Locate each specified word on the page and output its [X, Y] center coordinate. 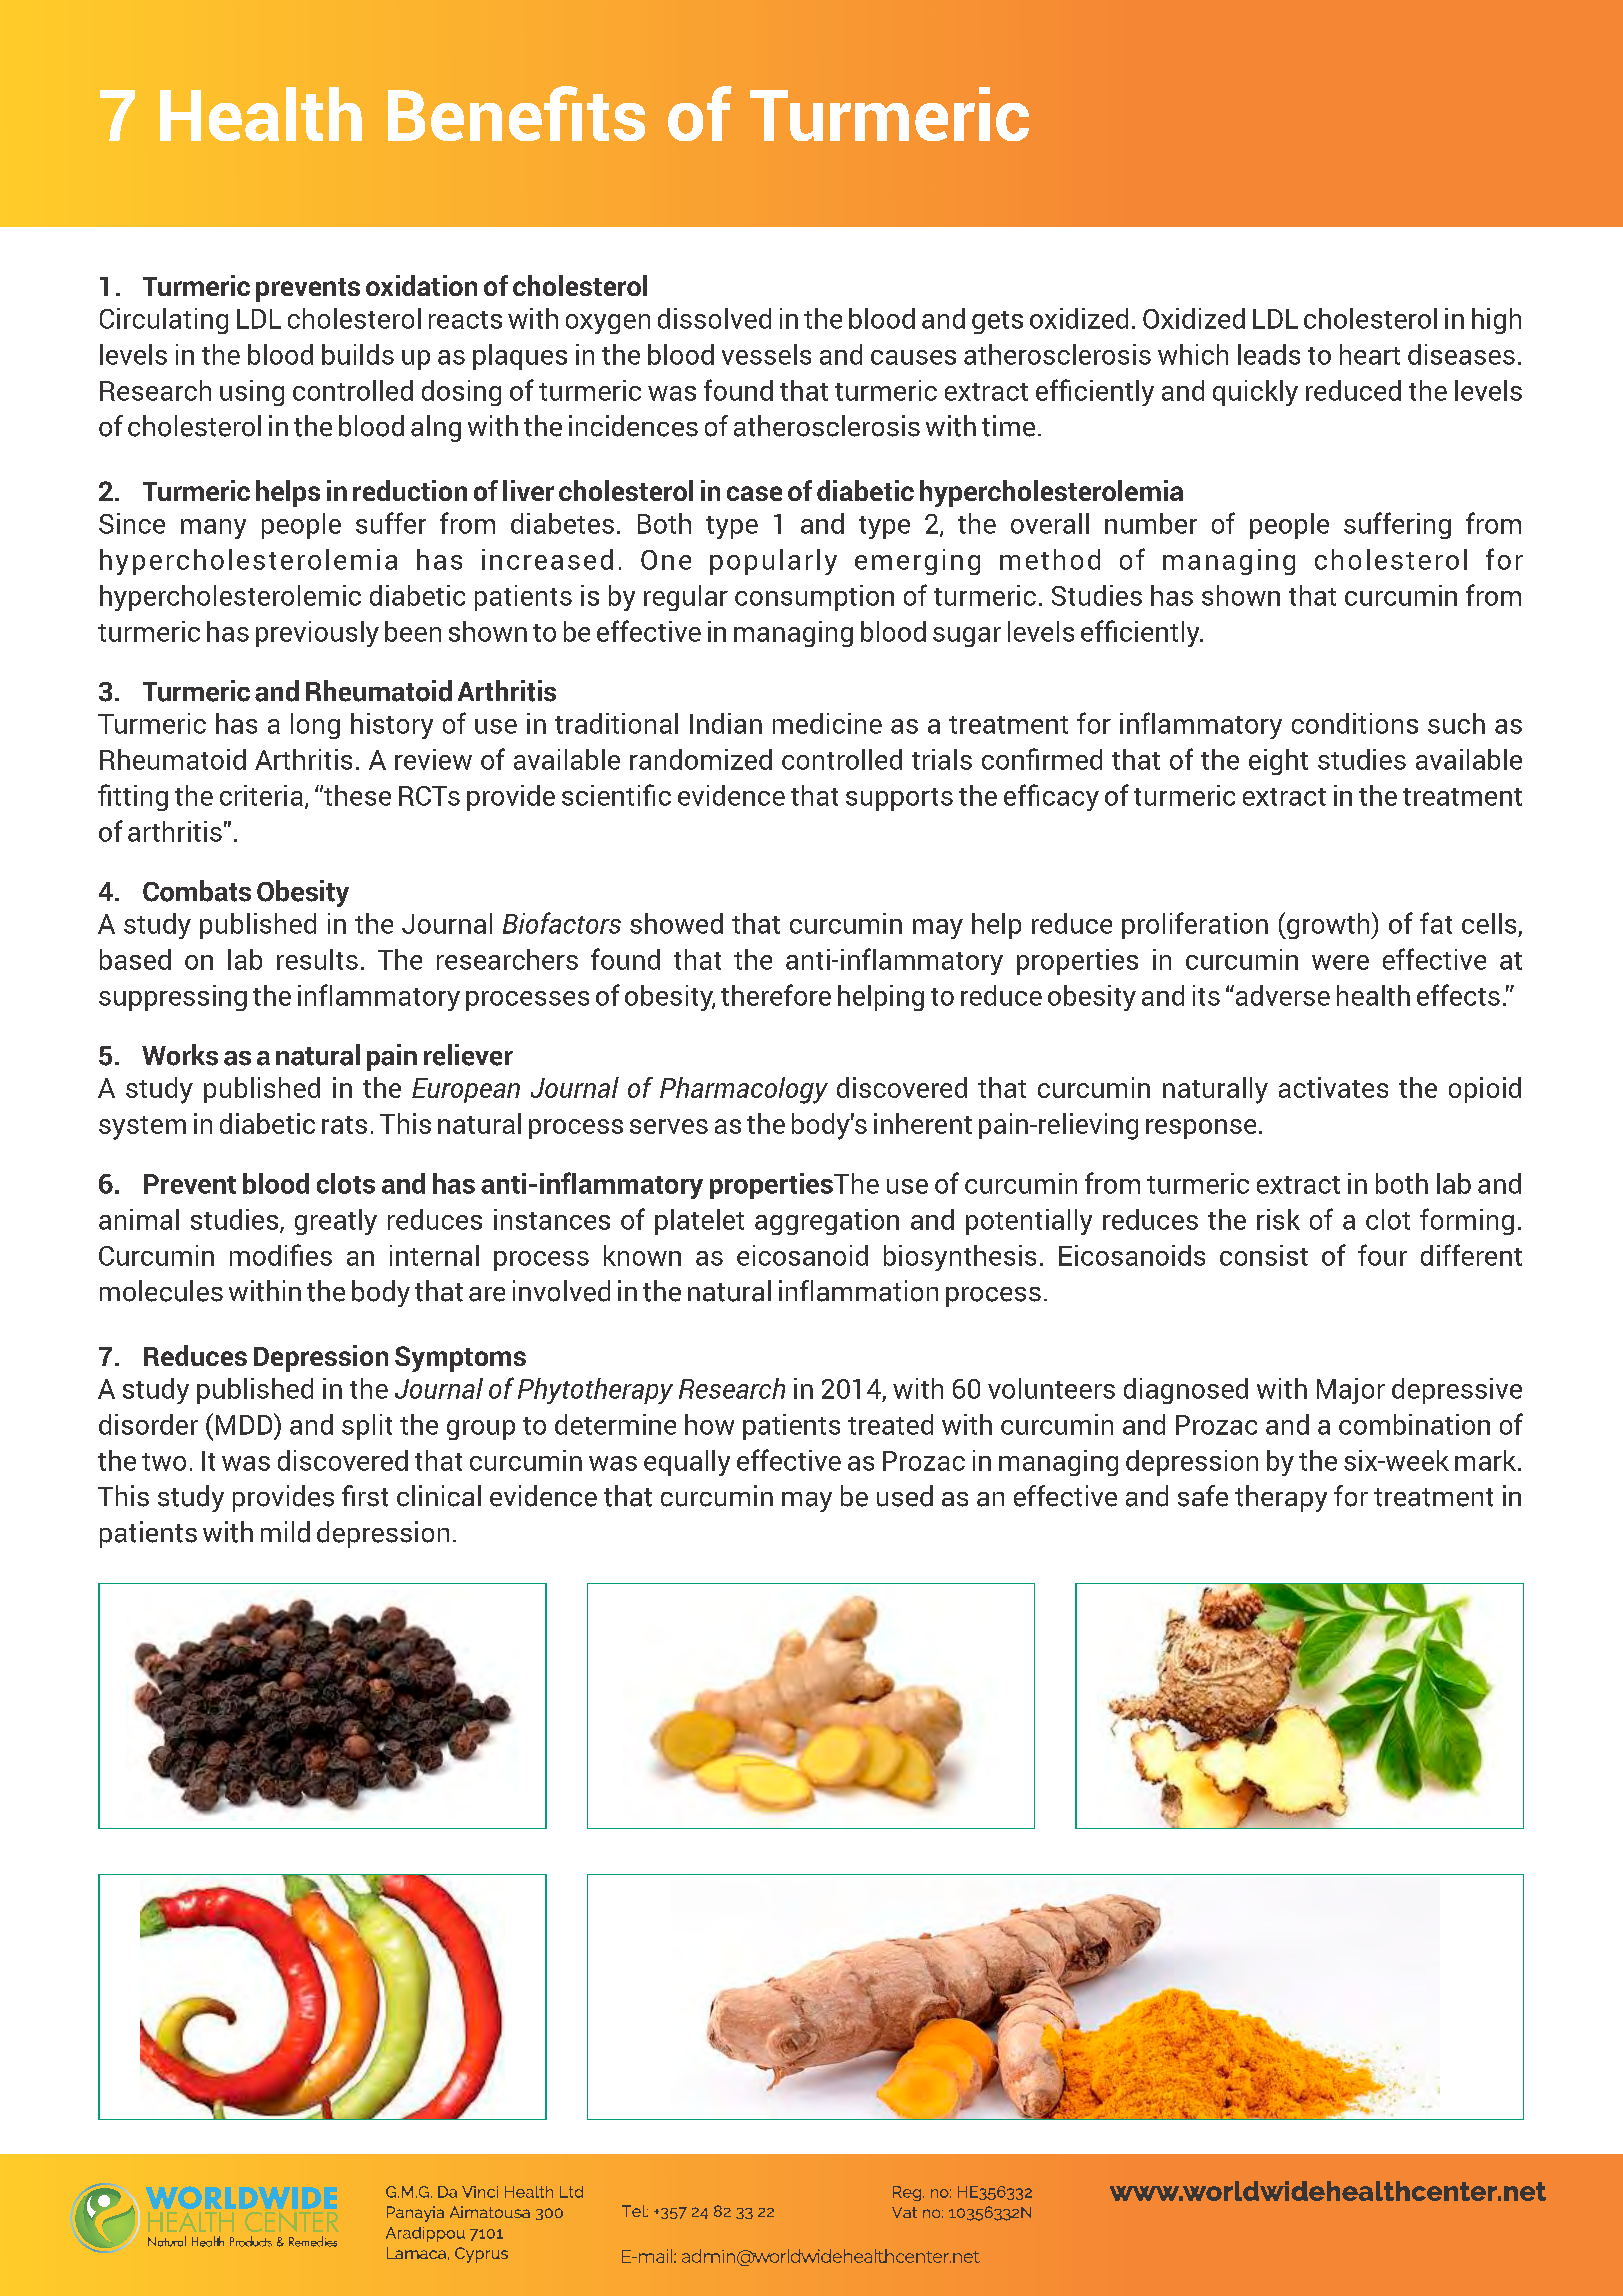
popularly [773, 562]
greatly [336, 1222]
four [1382, 1255]
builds [358, 354]
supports [899, 799]
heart [1370, 354]
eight [1278, 762]
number [1151, 523]
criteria [261, 795]
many [213, 529]
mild [285, 1532]
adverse [1281, 995]
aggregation [827, 1222]
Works [180, 1055]
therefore [776, 995]
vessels [766, 354]
